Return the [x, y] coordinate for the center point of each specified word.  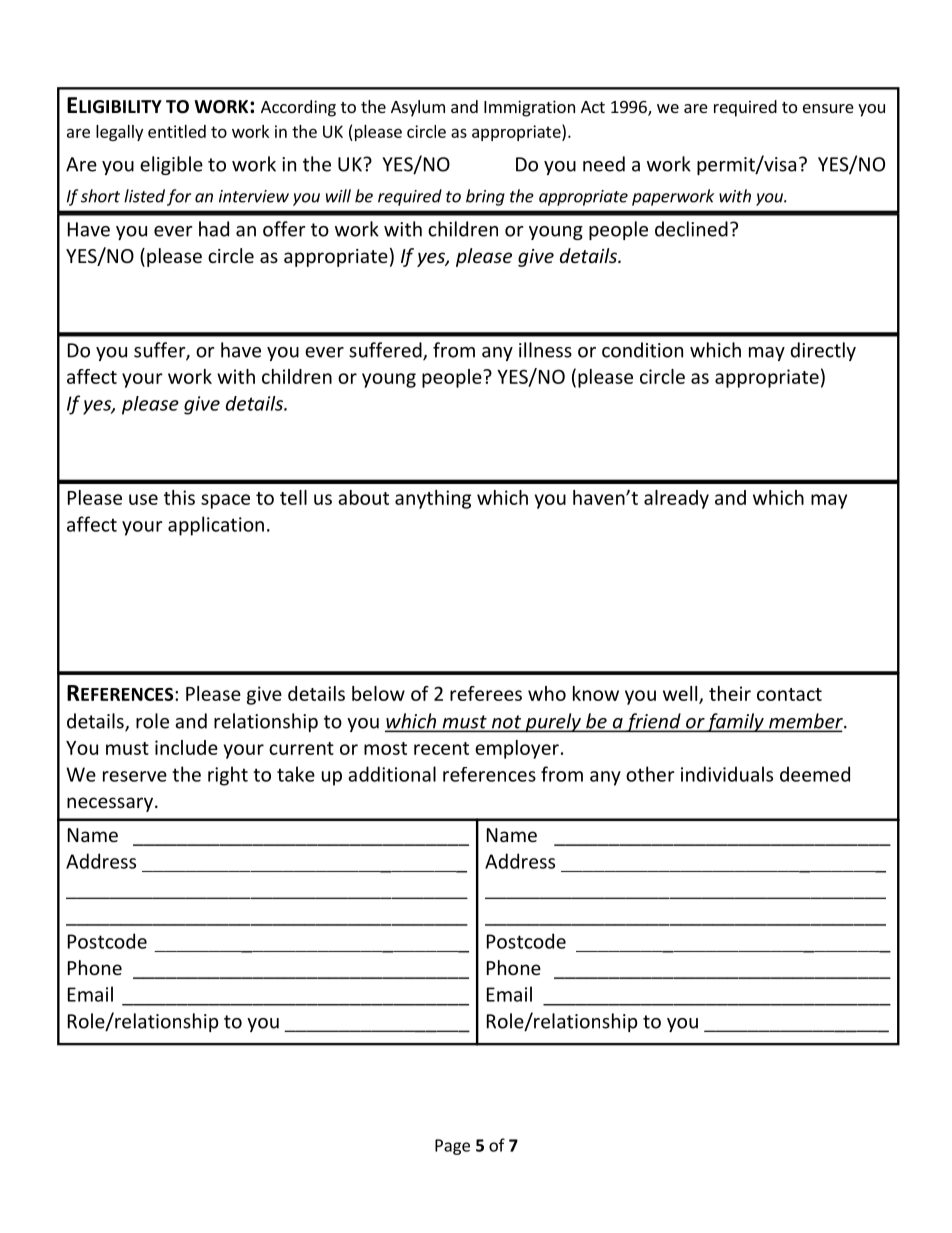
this [179, 497]
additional [392, 774]
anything [433, 499]
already [676, 499]
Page [452, 1147]
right [228, 776]
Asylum [418, 108]
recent [441, 748]
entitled [177, 131]
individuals [727, 774]
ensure [828, 108]
